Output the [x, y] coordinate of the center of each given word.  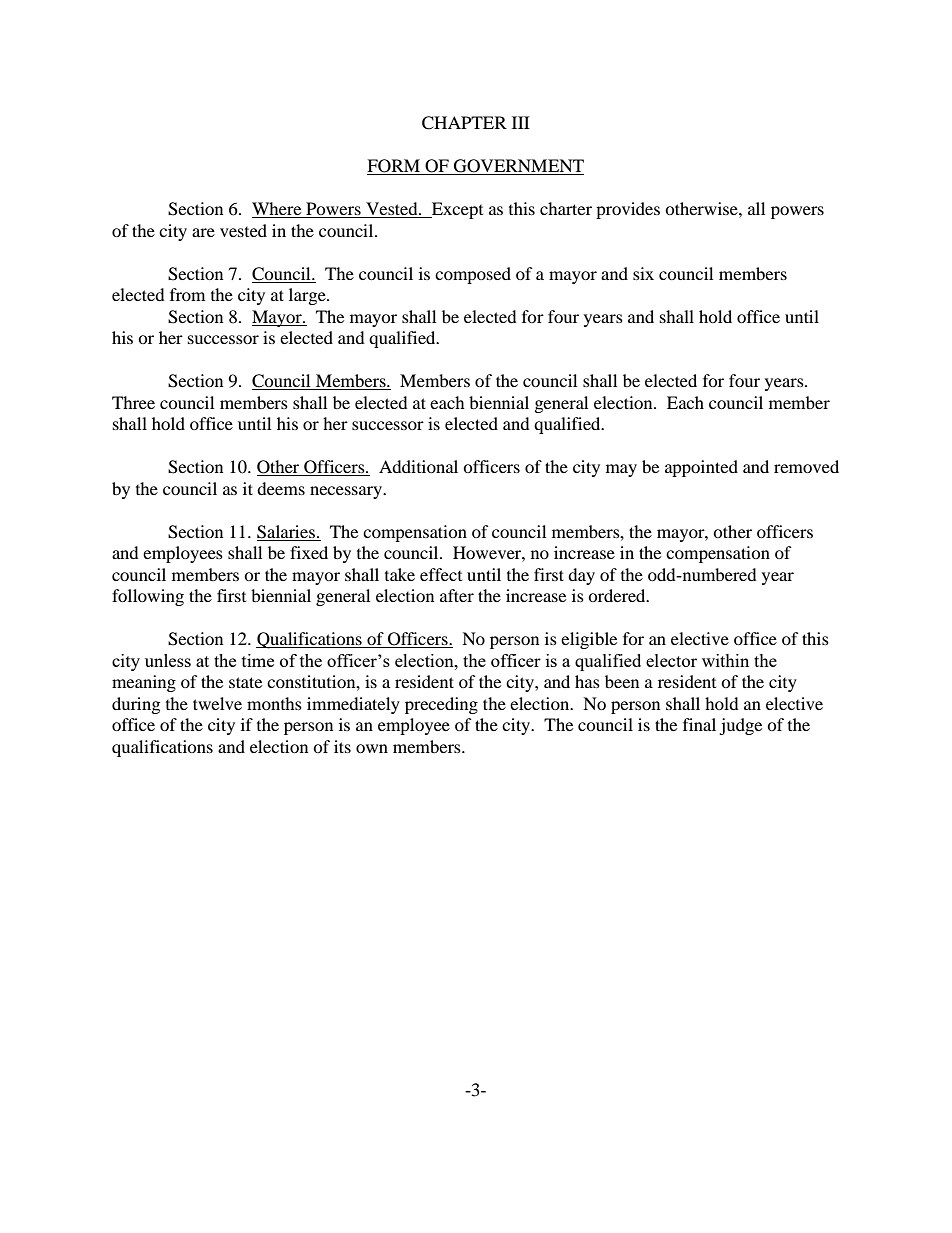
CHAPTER [464, 123]
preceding [441, 705]
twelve [217, 703]
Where [278, 210]
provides [628, 210]
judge [740, 726]
